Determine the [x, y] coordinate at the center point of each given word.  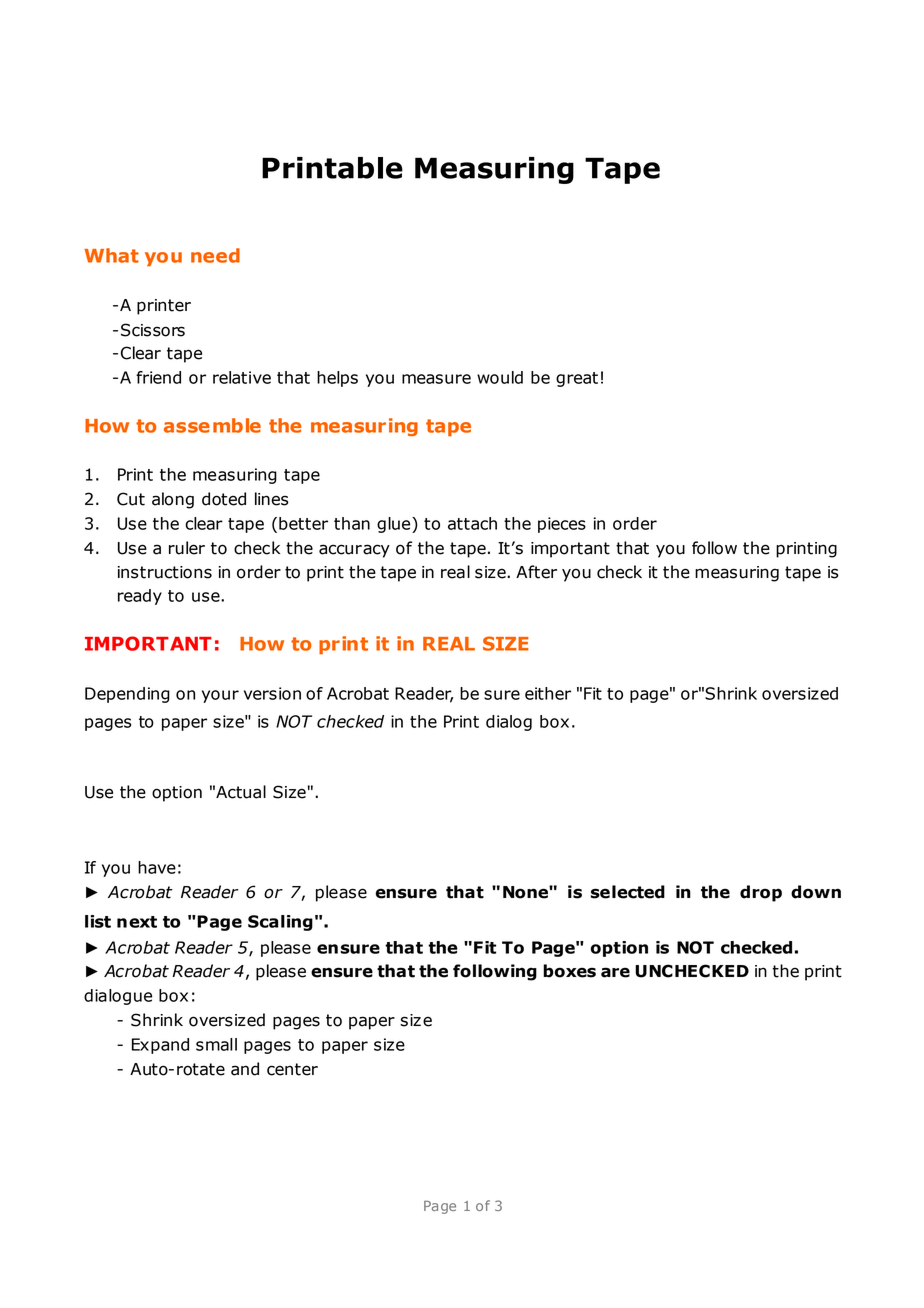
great [577, 379]
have [157, 867]
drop [761, 893]
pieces [562, 525]
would [500, 377]
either [548, 693]
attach [472, 523]
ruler [187, 548]
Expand [160, 1046]
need [215, 255]
